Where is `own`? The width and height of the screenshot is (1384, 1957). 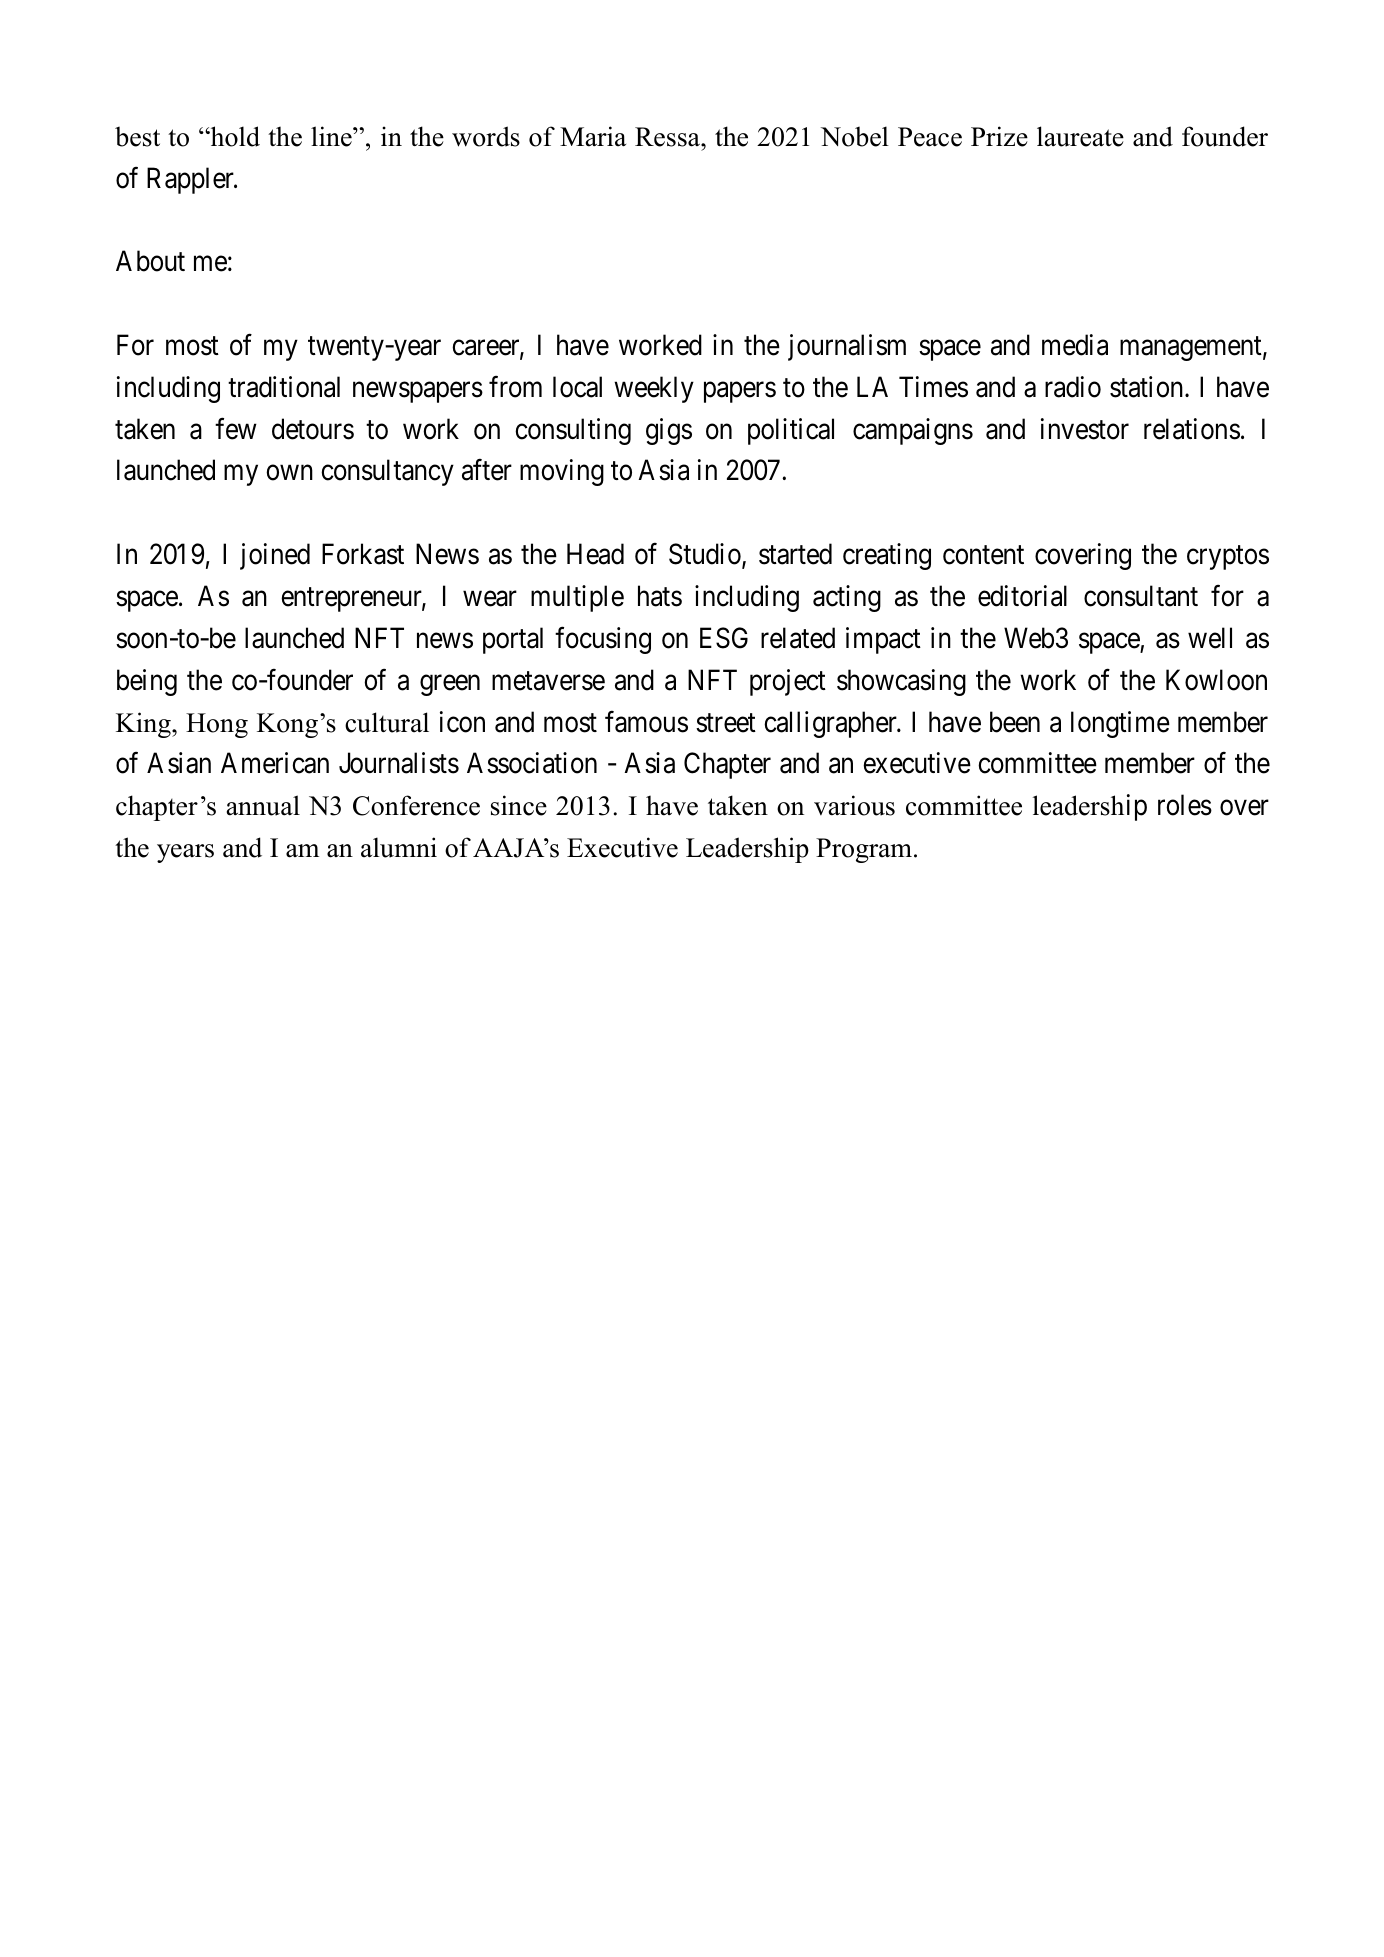
own is located at coordinates (289, 473).
